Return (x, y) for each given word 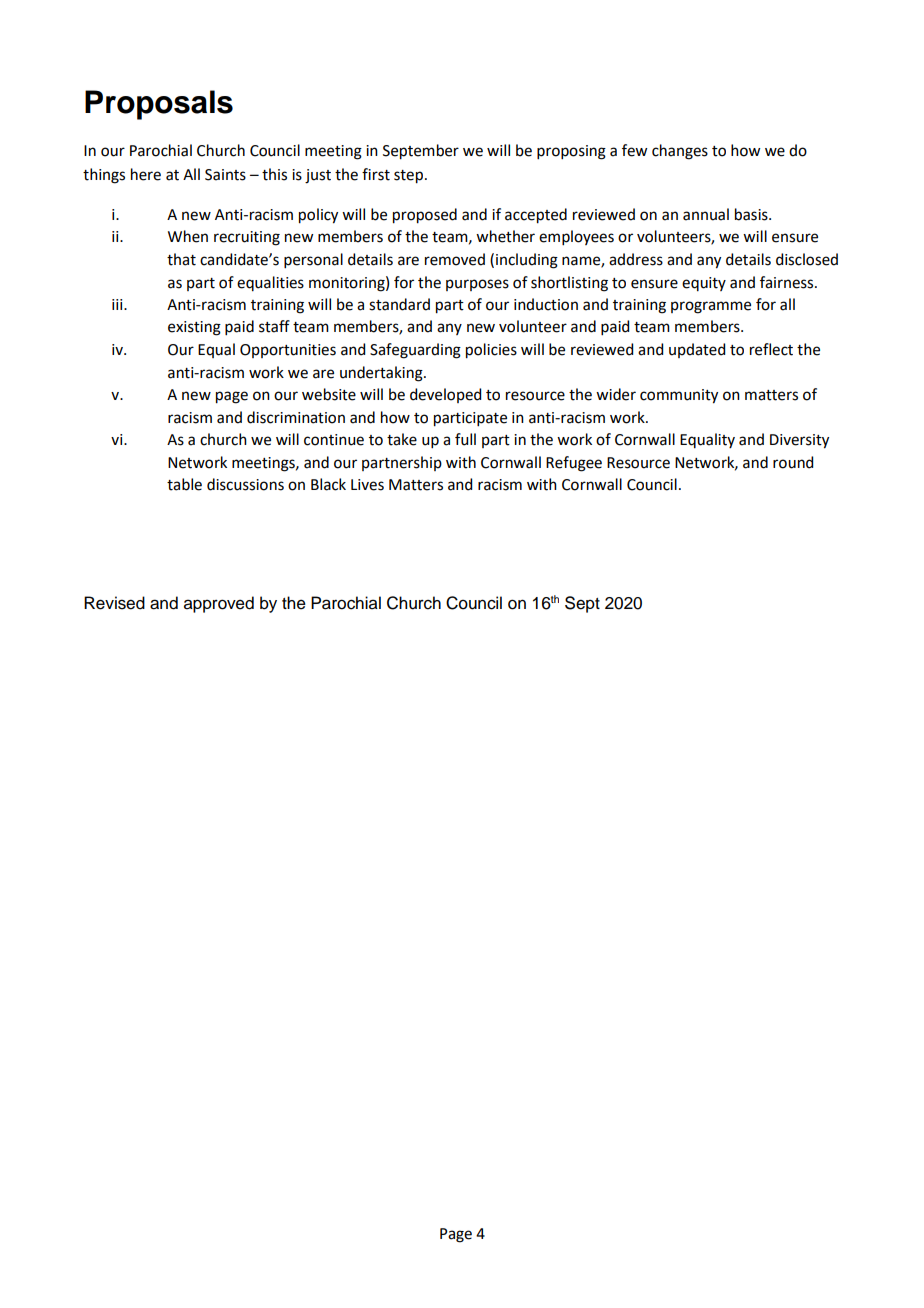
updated (697, 350)
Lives (367, 485)
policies (491, 351)
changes (680, 152)
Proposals (159, 105)
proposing (571, 152)
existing (194, 328)
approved (219, 604)
